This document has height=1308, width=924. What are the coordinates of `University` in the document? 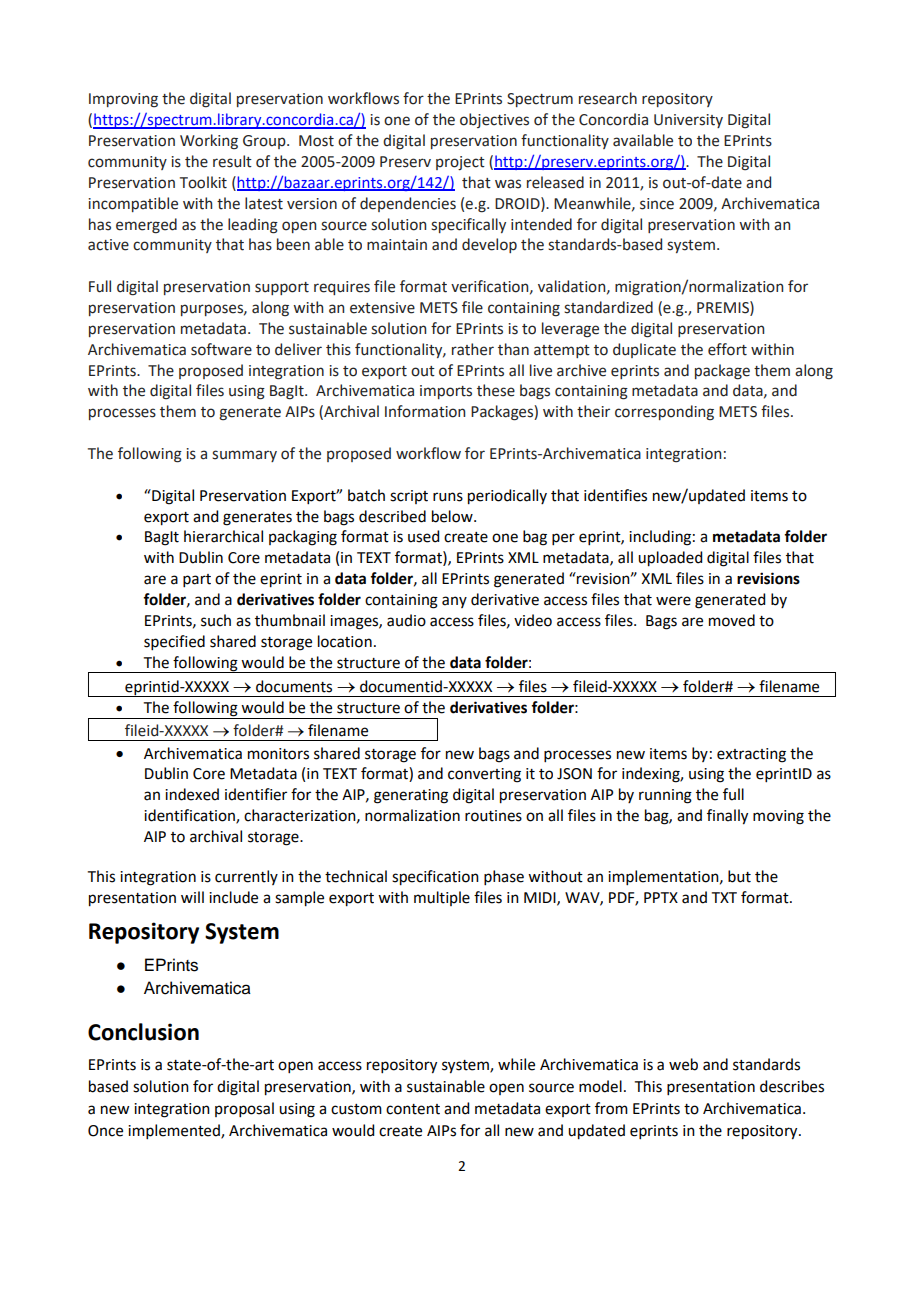 It's located at (688, 121).
